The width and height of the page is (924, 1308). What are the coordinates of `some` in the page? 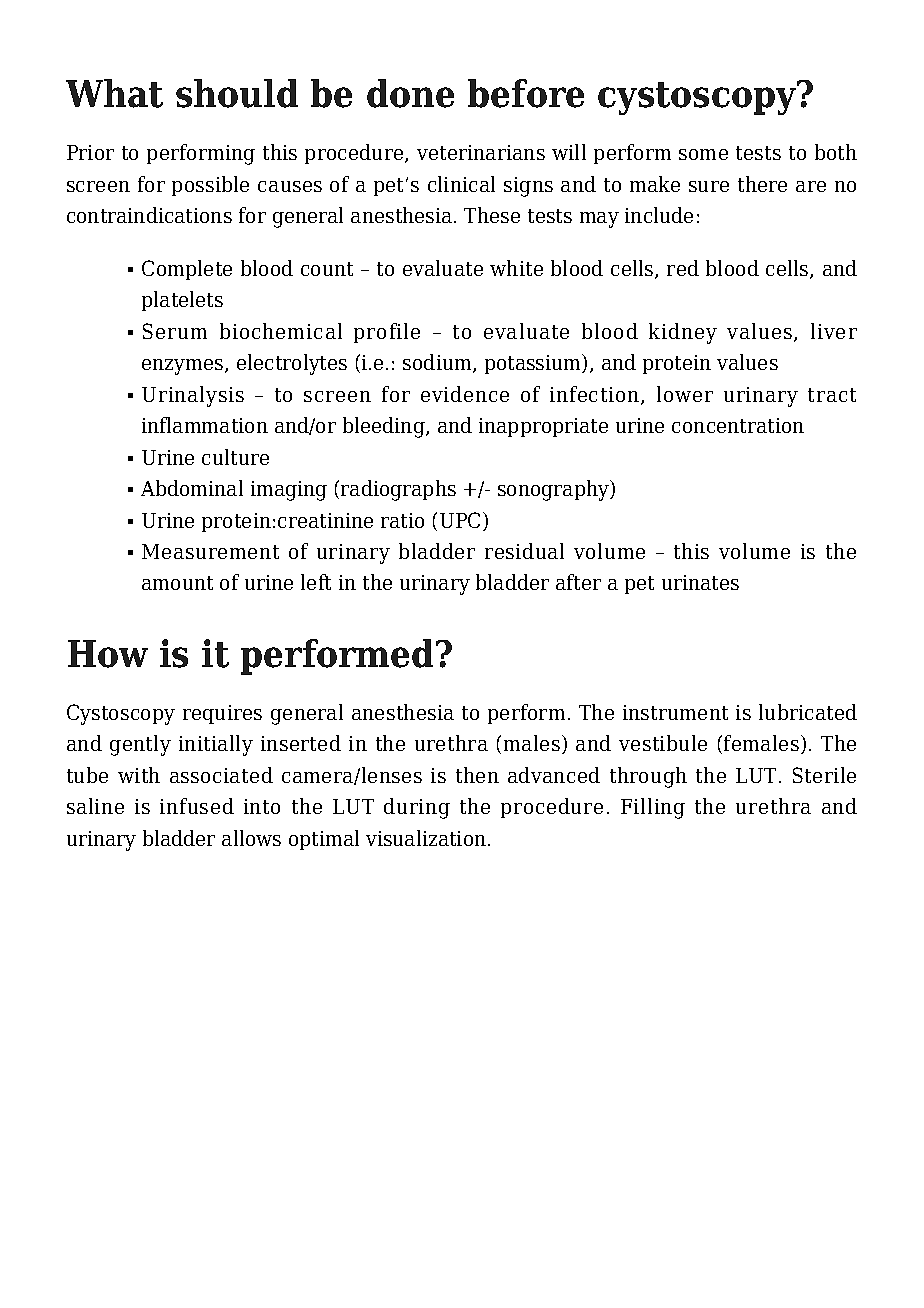 It's located at (703, 154).
